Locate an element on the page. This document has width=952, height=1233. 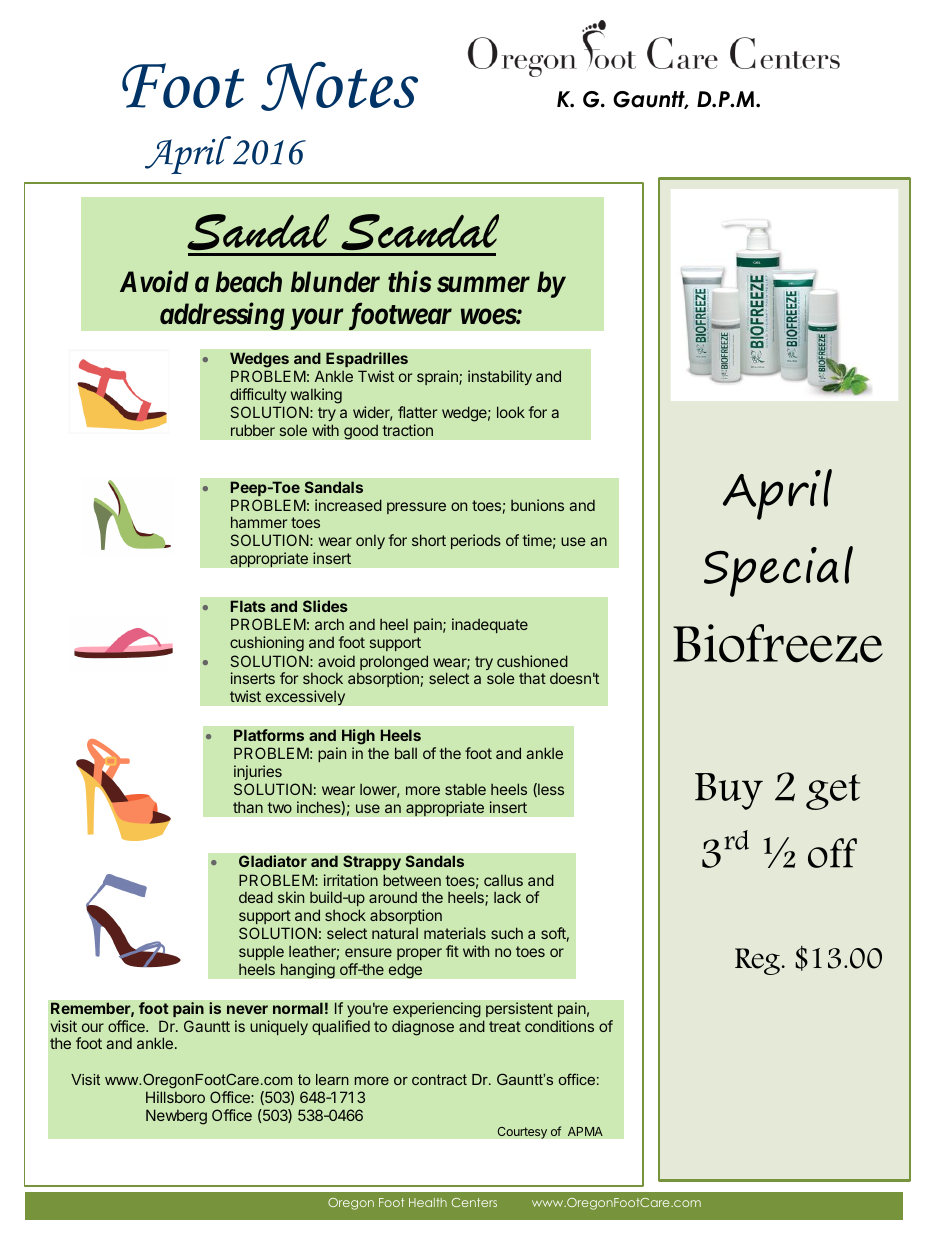
lack is located at coordinates (507, 897).
